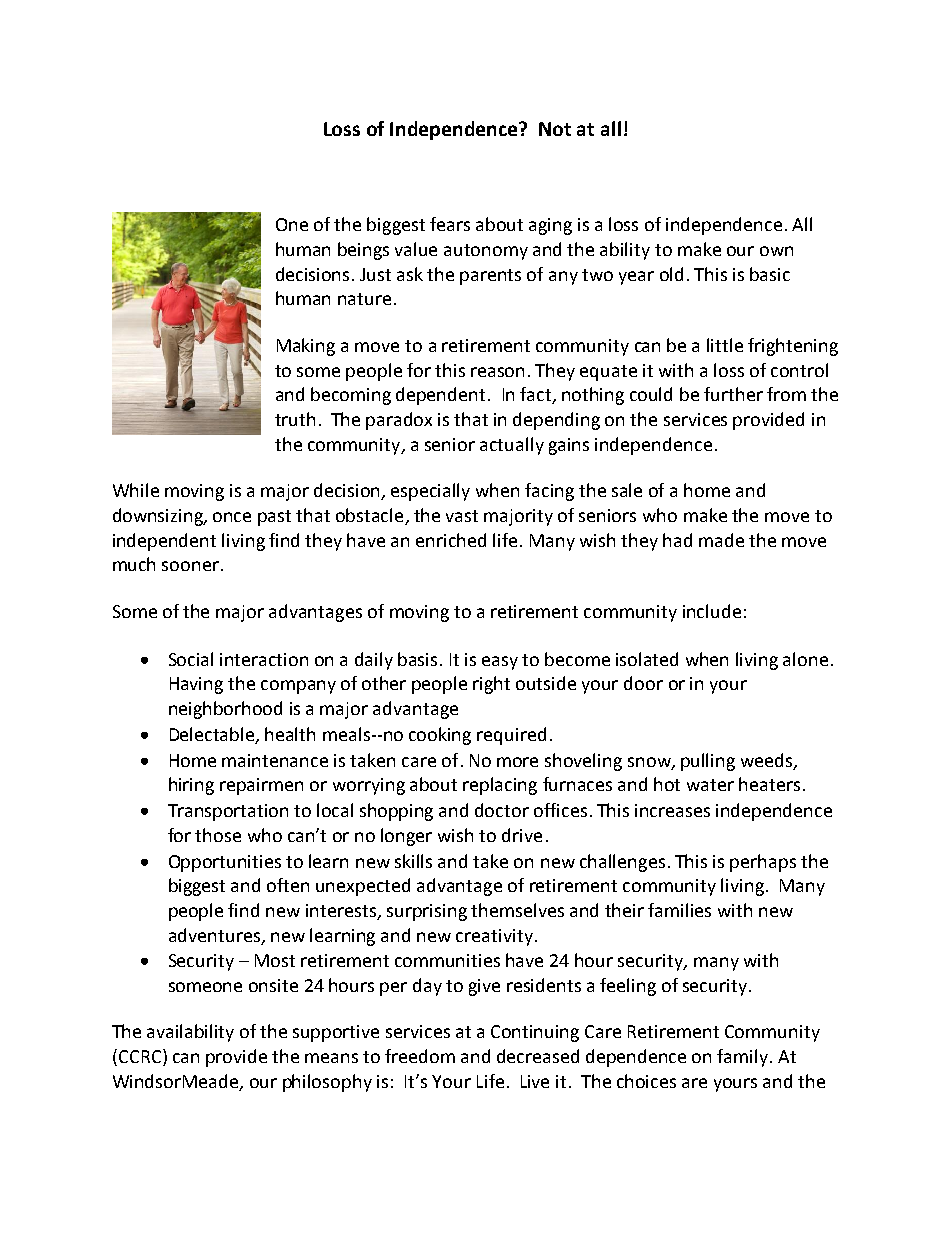  Describe the element at coordinates (712, 611) in the screenshot. I see `include` at that location.
